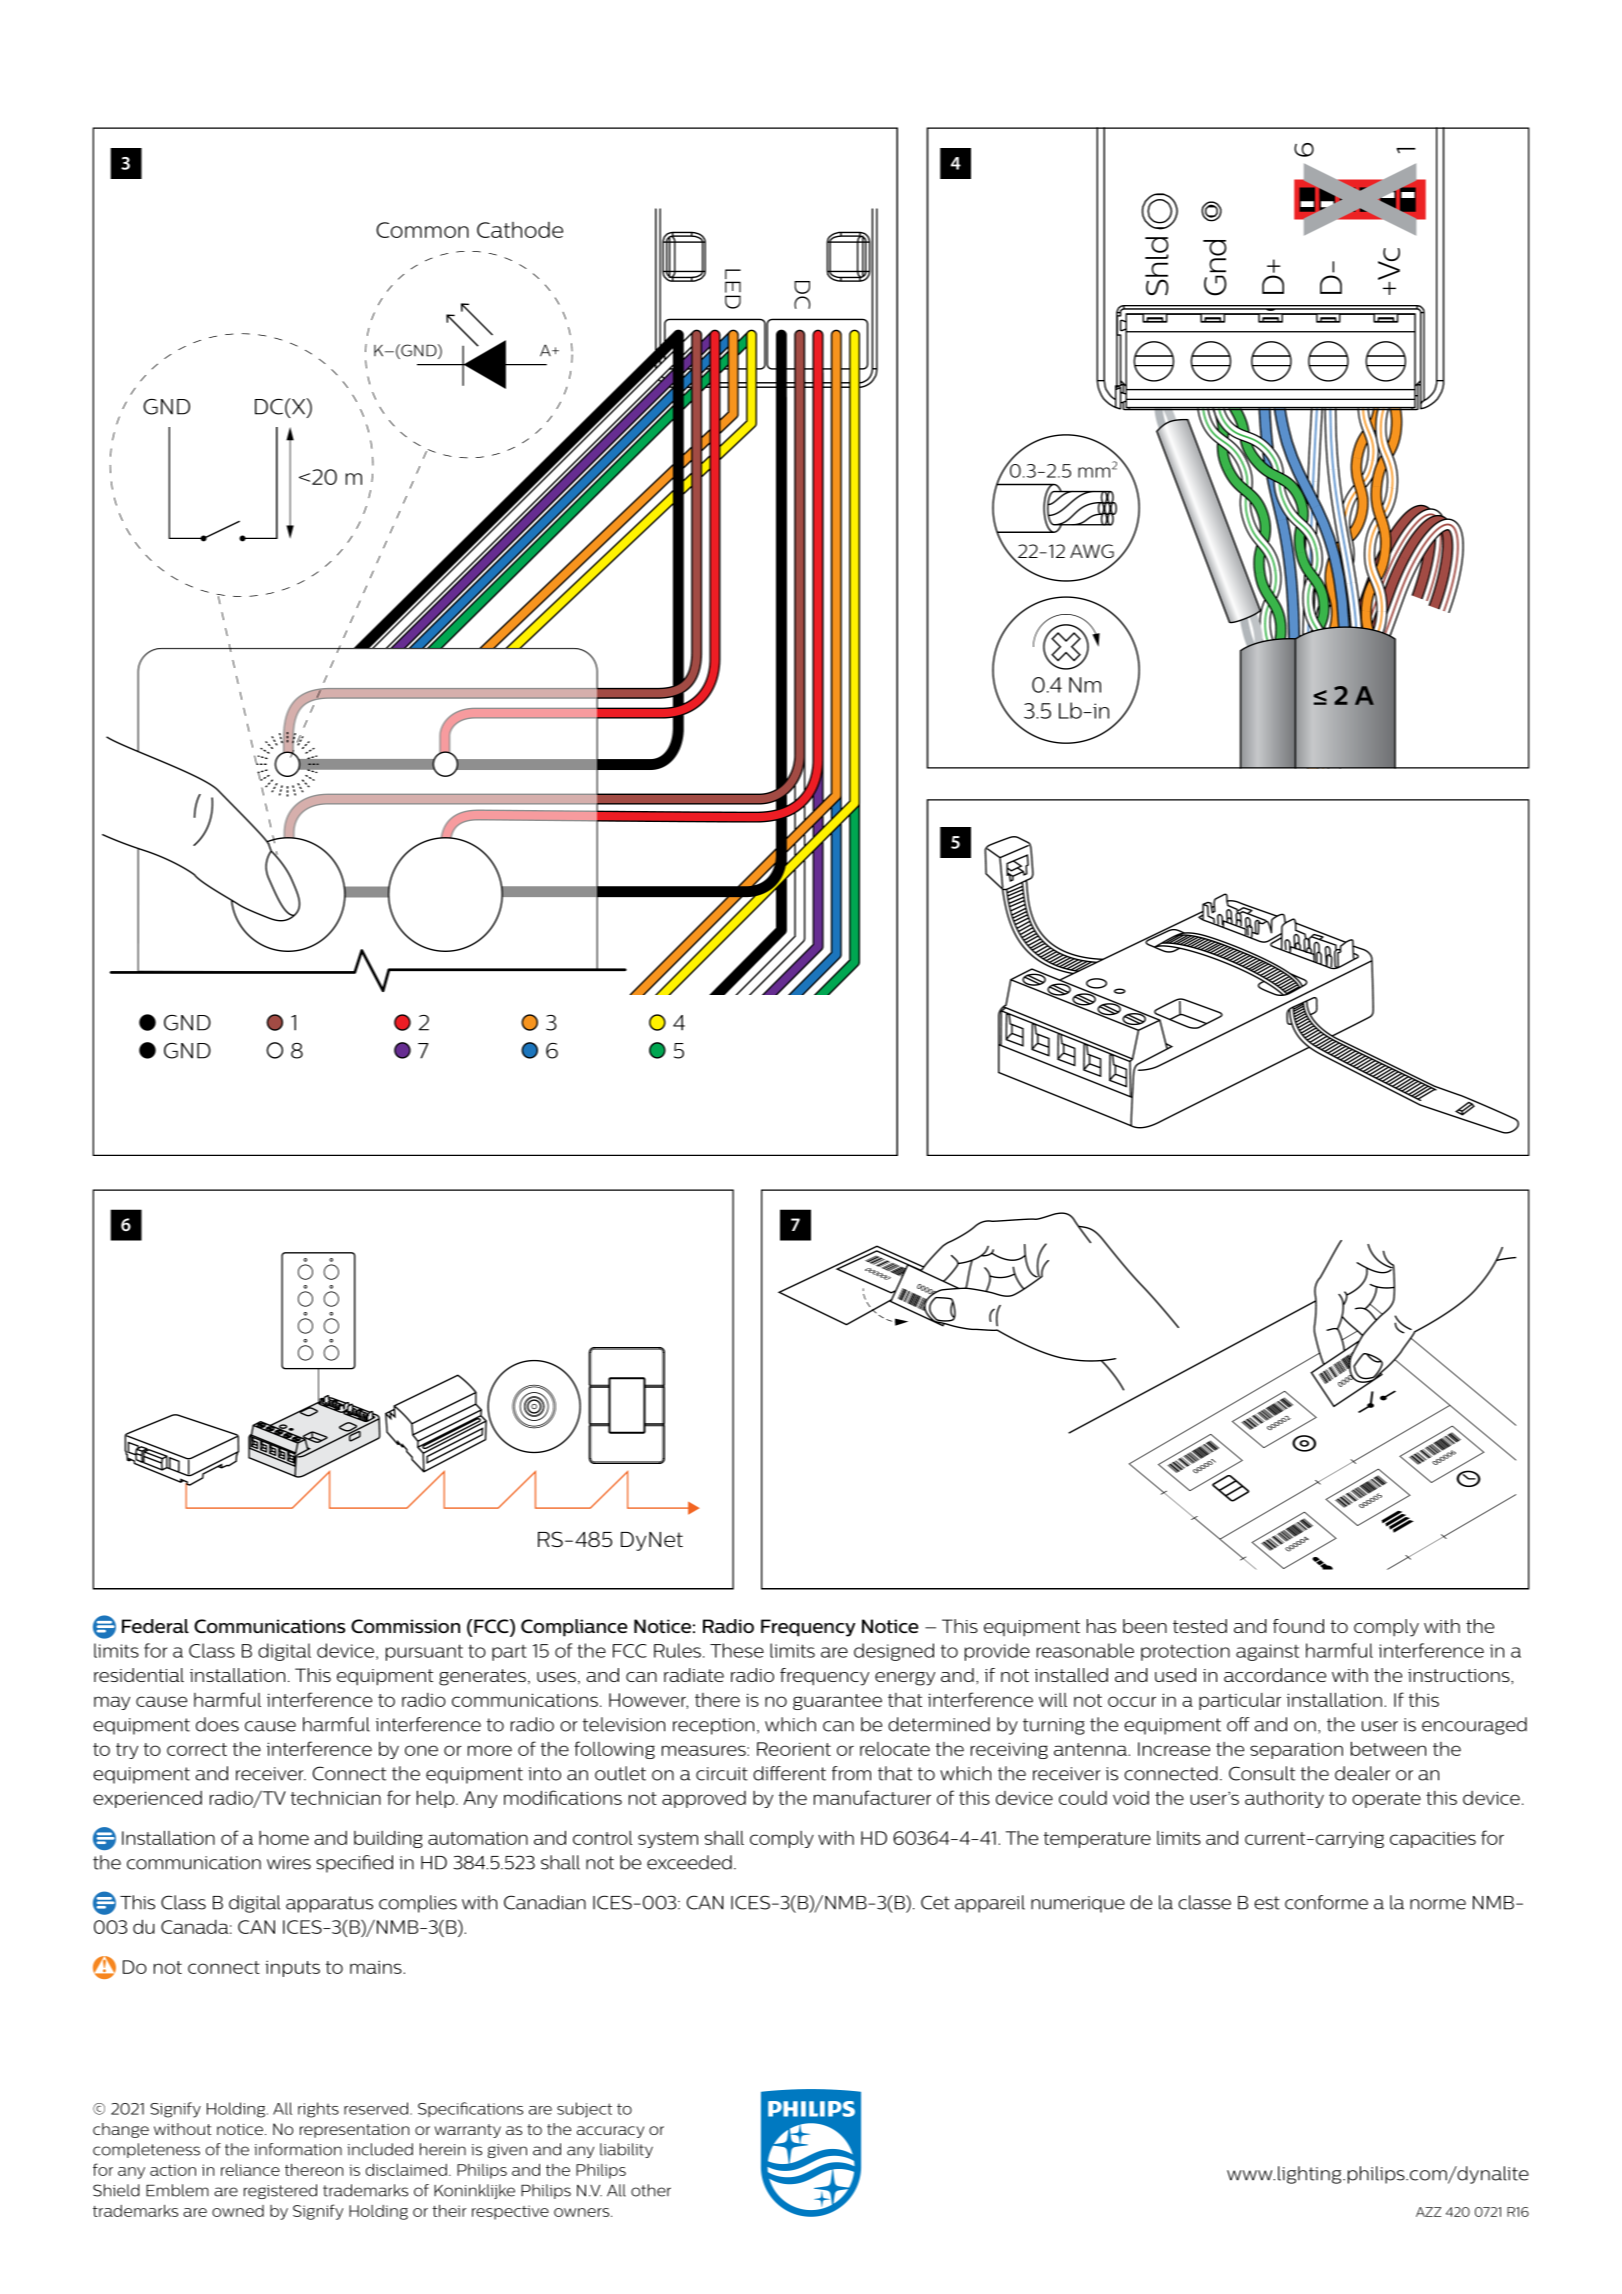 The width and height of the screenshot is (1622, 2294). Describe the element at coordinates (651, 2190) in the screenshot. I see `other` at that location.
